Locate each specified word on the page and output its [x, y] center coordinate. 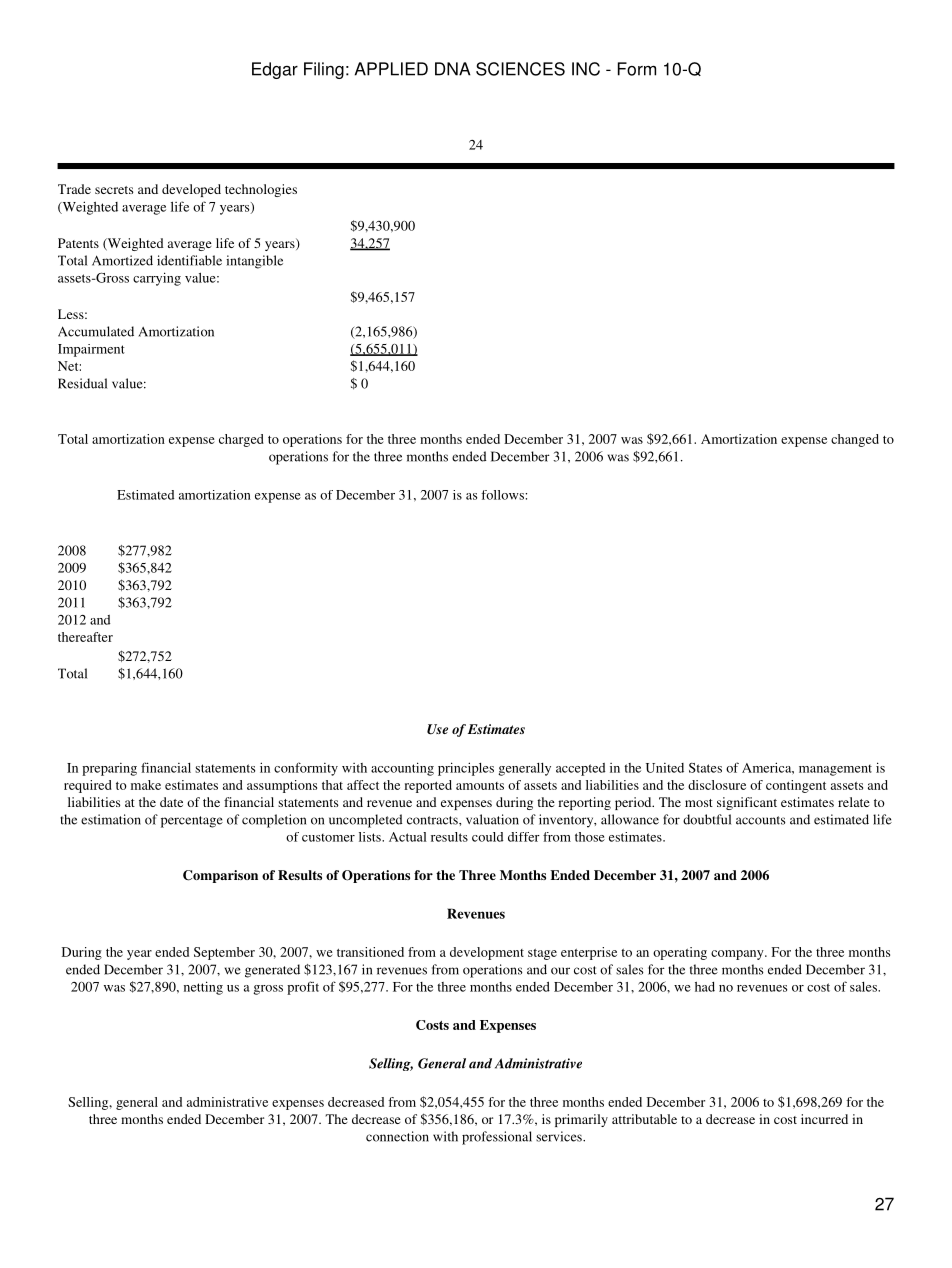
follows [503, 495]
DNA [453, 69]
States [705, 768]
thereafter [85, 637]
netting [203, 988]
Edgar [275, 70]
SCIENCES [520, 69]
